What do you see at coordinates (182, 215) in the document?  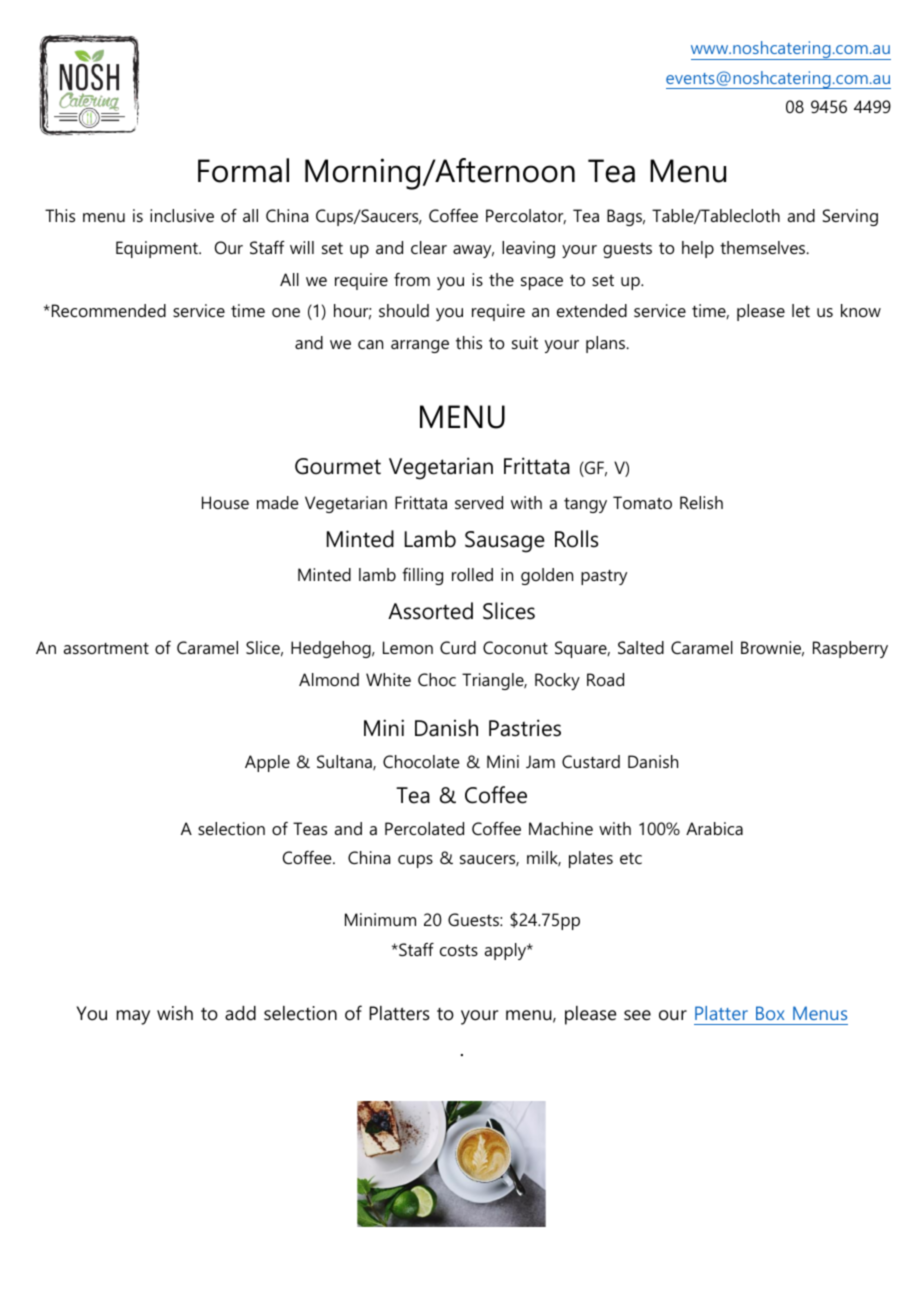 I see `inclusive` at bounding box center [182, 215].
